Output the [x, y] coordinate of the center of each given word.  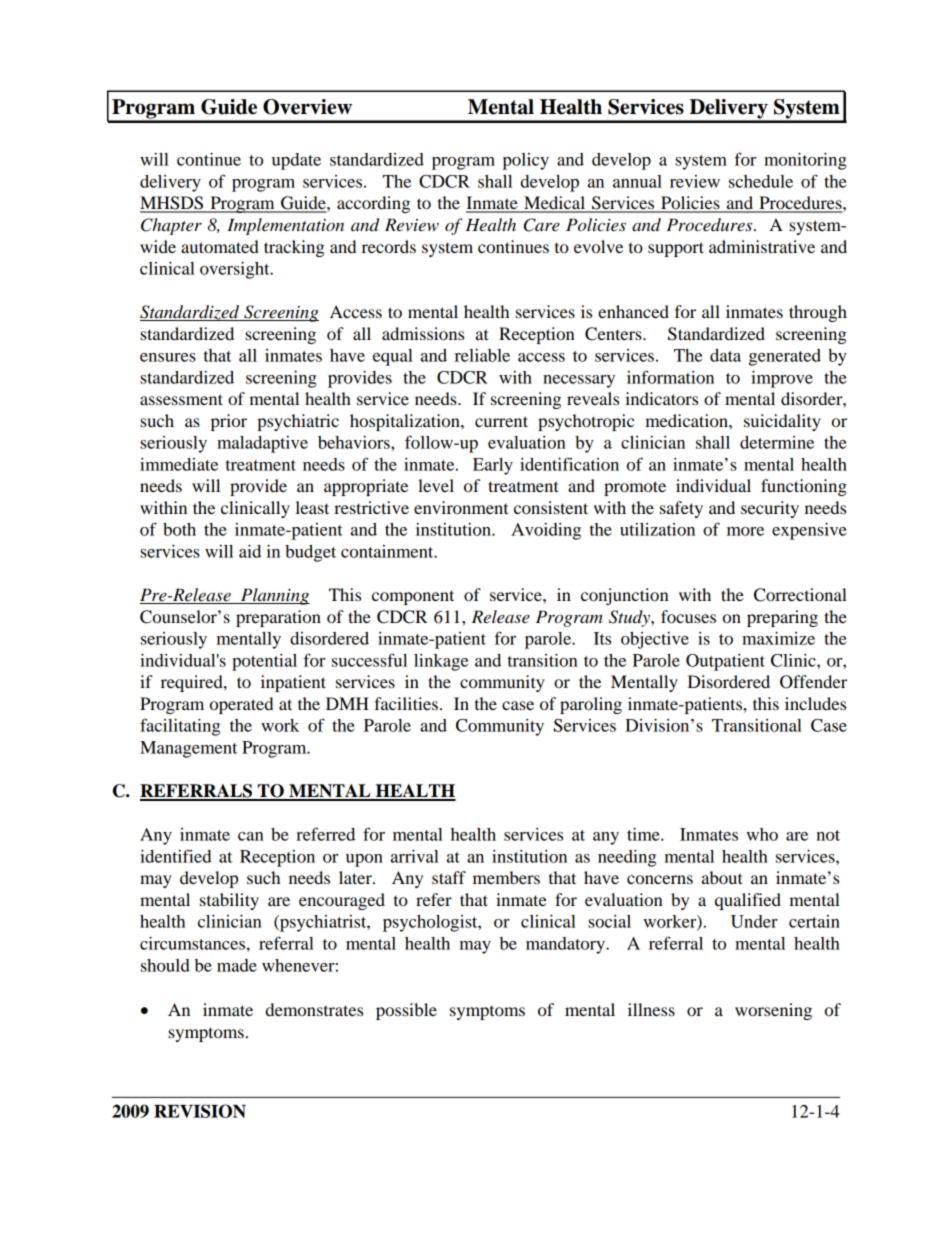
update [296, 161]
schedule [761, 181]
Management [188, 749]
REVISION [200, 1111]
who [762, 834]
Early [493, 466]
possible [406, 1011]
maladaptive [262, 444]
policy [526, 161]
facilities [406, 703]
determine [777, 442]
